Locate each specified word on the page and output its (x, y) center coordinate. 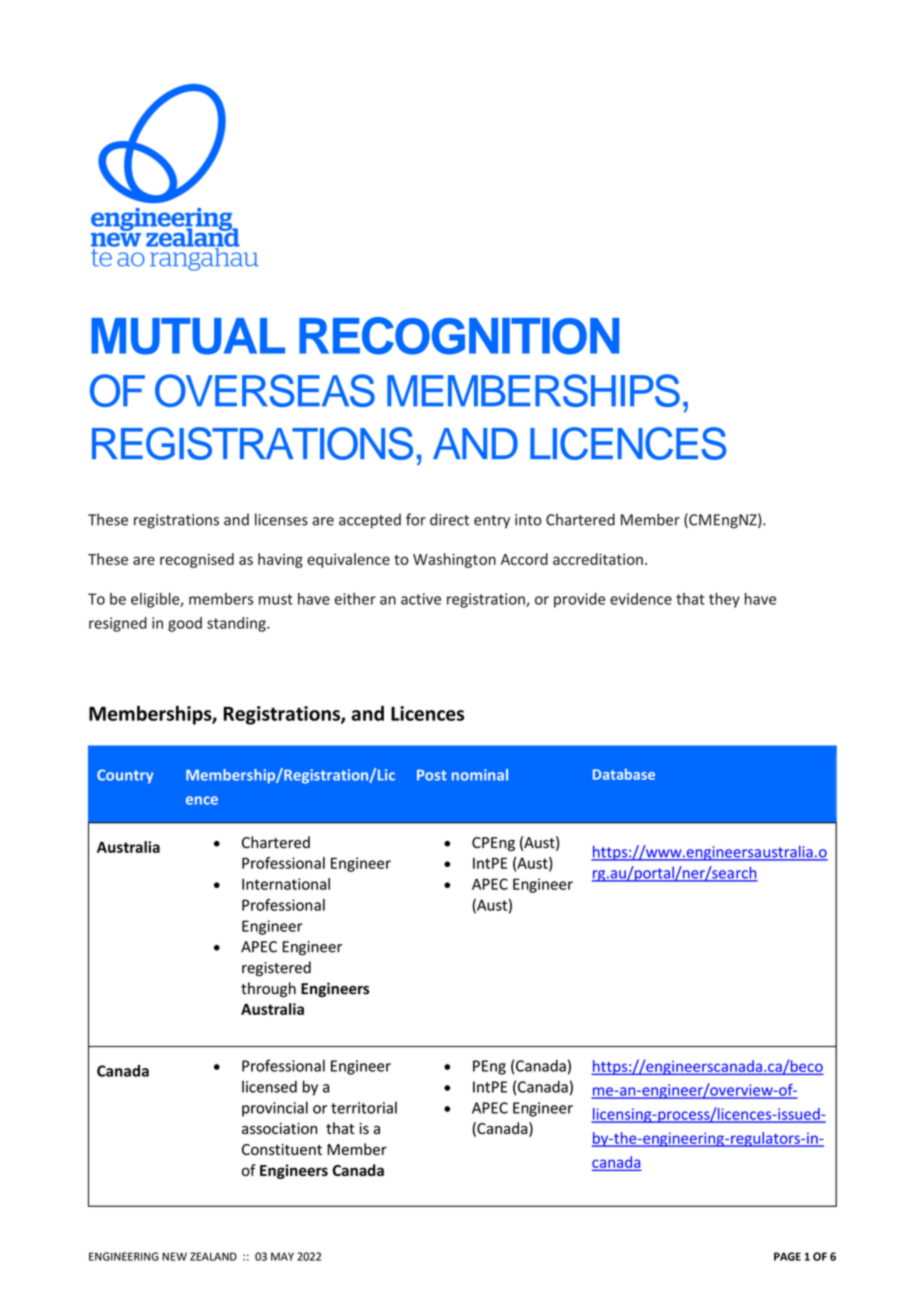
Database (624, 774)
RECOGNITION (459, 336)
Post (432, 775)
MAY (282, 1256)
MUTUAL (188, 336)
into (528, 520)
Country (125, 776)
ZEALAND (213, 1256)
